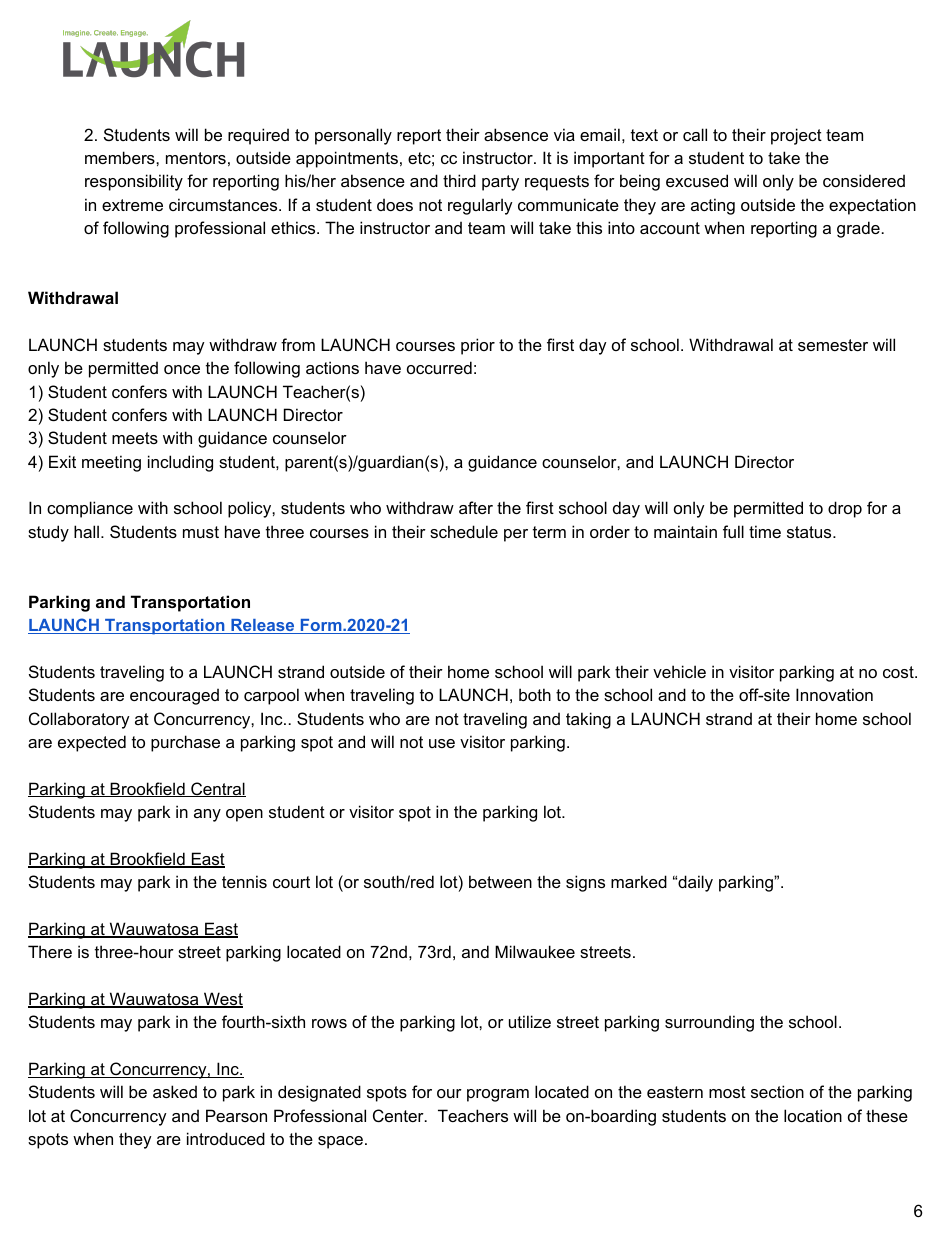 The width and height of the page is (952, 1233). What do you see at coordinates (833, 345) in the page?
I see `semester` at bounding box center [833, 345].
